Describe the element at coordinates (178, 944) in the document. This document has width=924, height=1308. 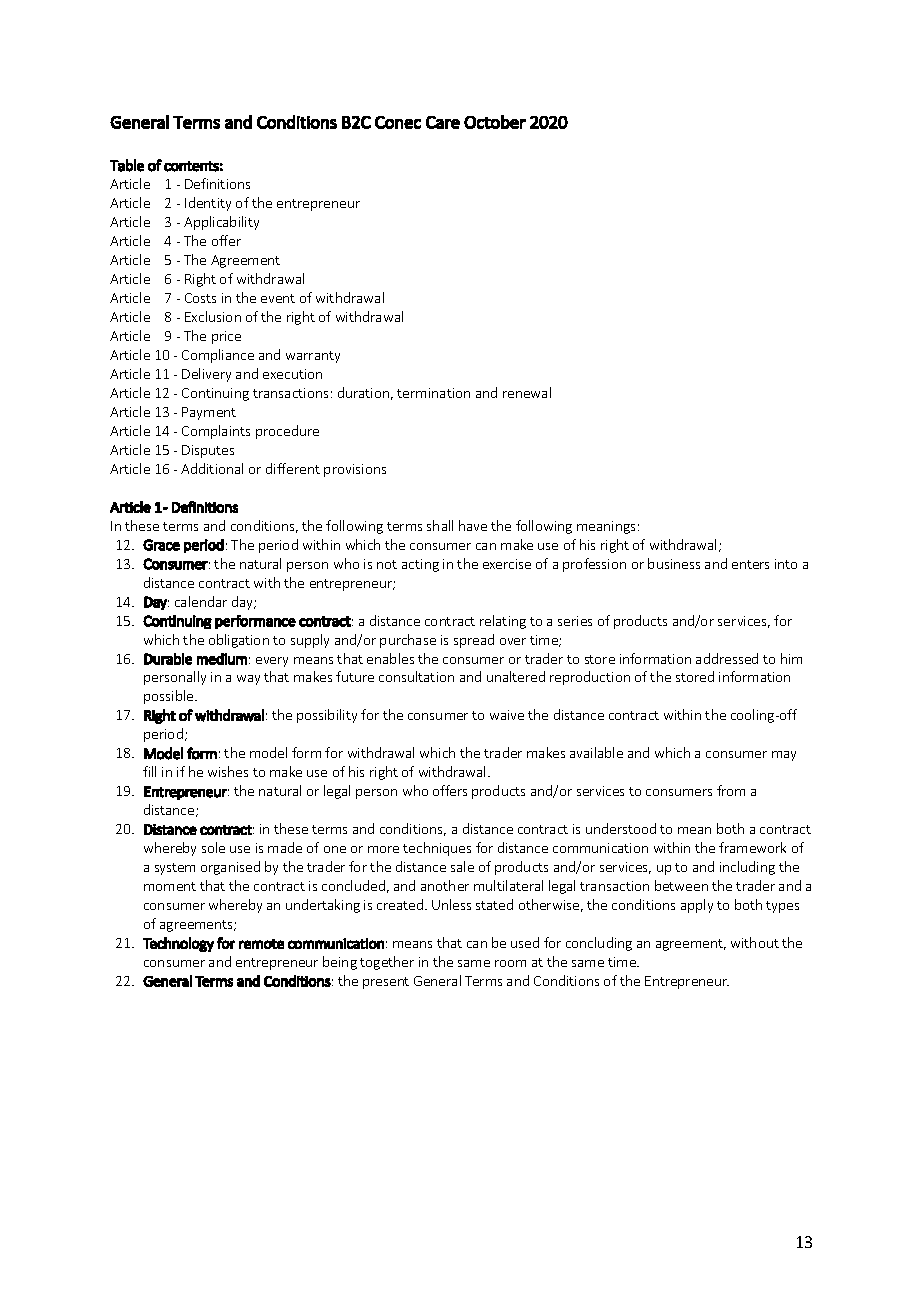
I see `Technology` at that location.
